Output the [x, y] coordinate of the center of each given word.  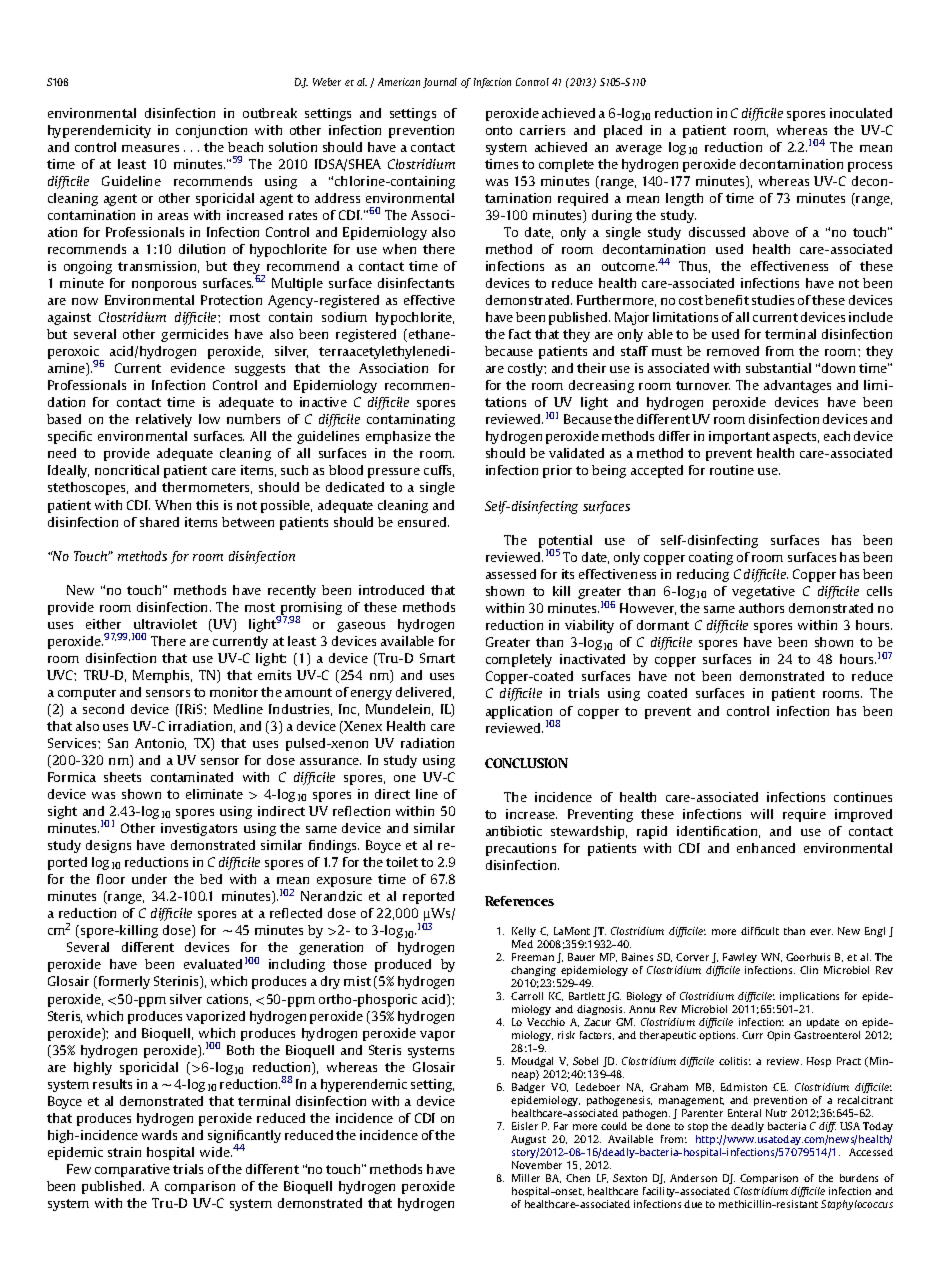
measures [150, 148]
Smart [437, 658]
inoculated [861, 113]
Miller [526, 1178]
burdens [859, 1178]
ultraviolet [165, 624]
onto [499, 130]
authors [761, 608]
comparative [132, 1170]
